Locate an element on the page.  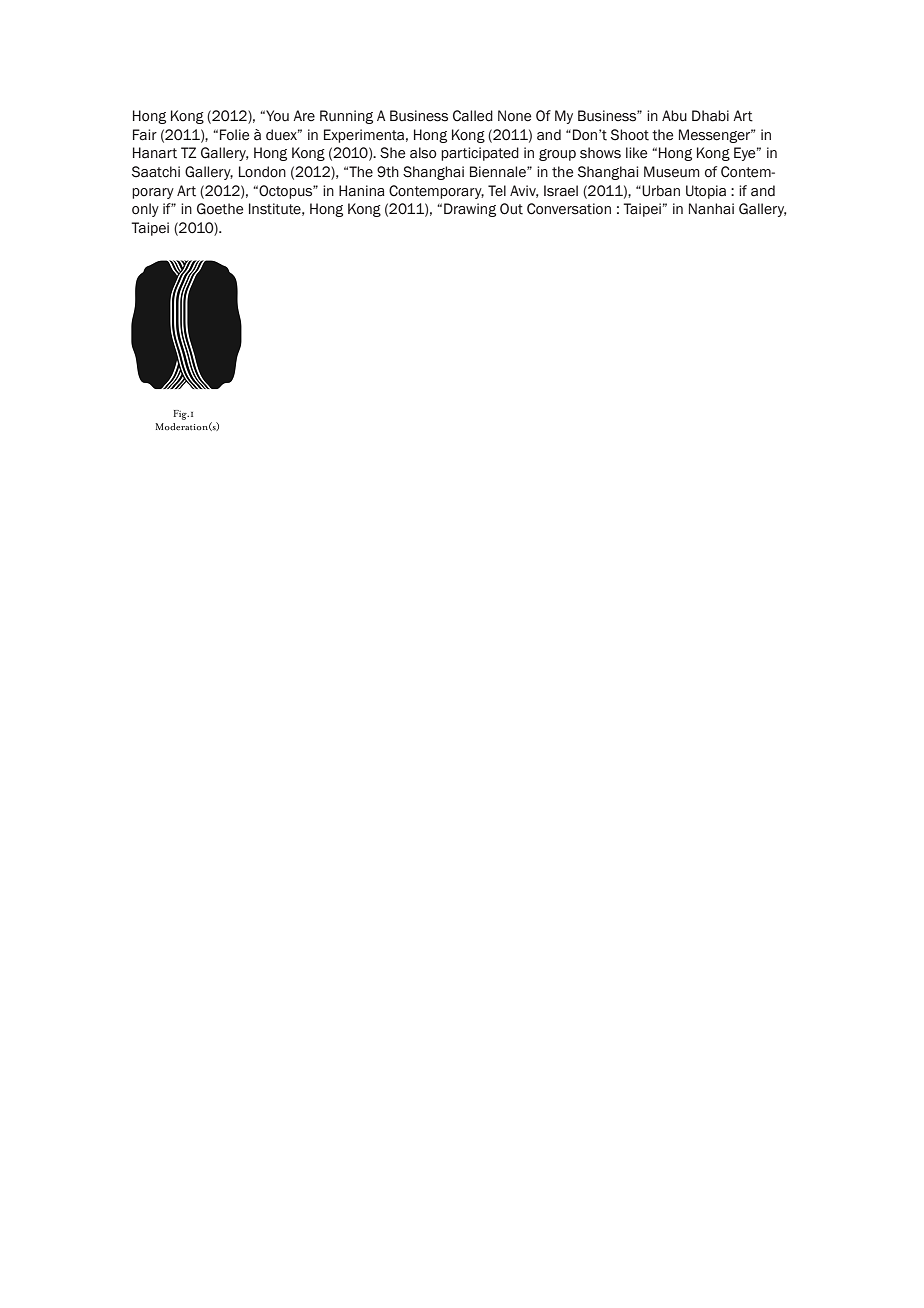
Goethe is located at coordinates (220, 209).
